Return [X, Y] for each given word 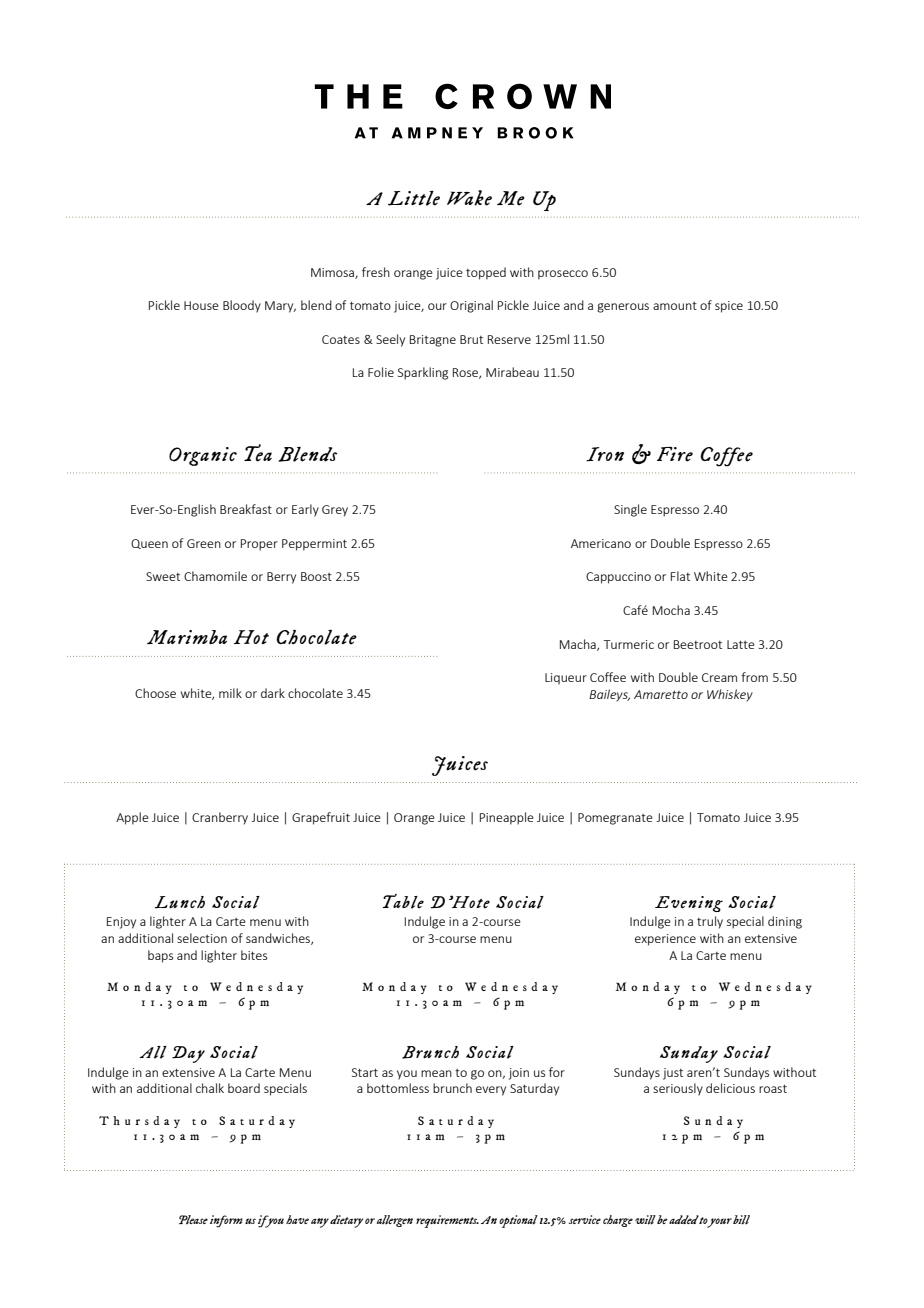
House [201, 305]
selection [202, 938]
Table [403, 901]
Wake [469, 198]
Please [193, 1220]
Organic [203, 456]
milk [230, 693]
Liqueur [566, 679]
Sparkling [423, 373]
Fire [675, 454]
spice [729, 307]
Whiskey [730, 695]
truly [710, 922]
